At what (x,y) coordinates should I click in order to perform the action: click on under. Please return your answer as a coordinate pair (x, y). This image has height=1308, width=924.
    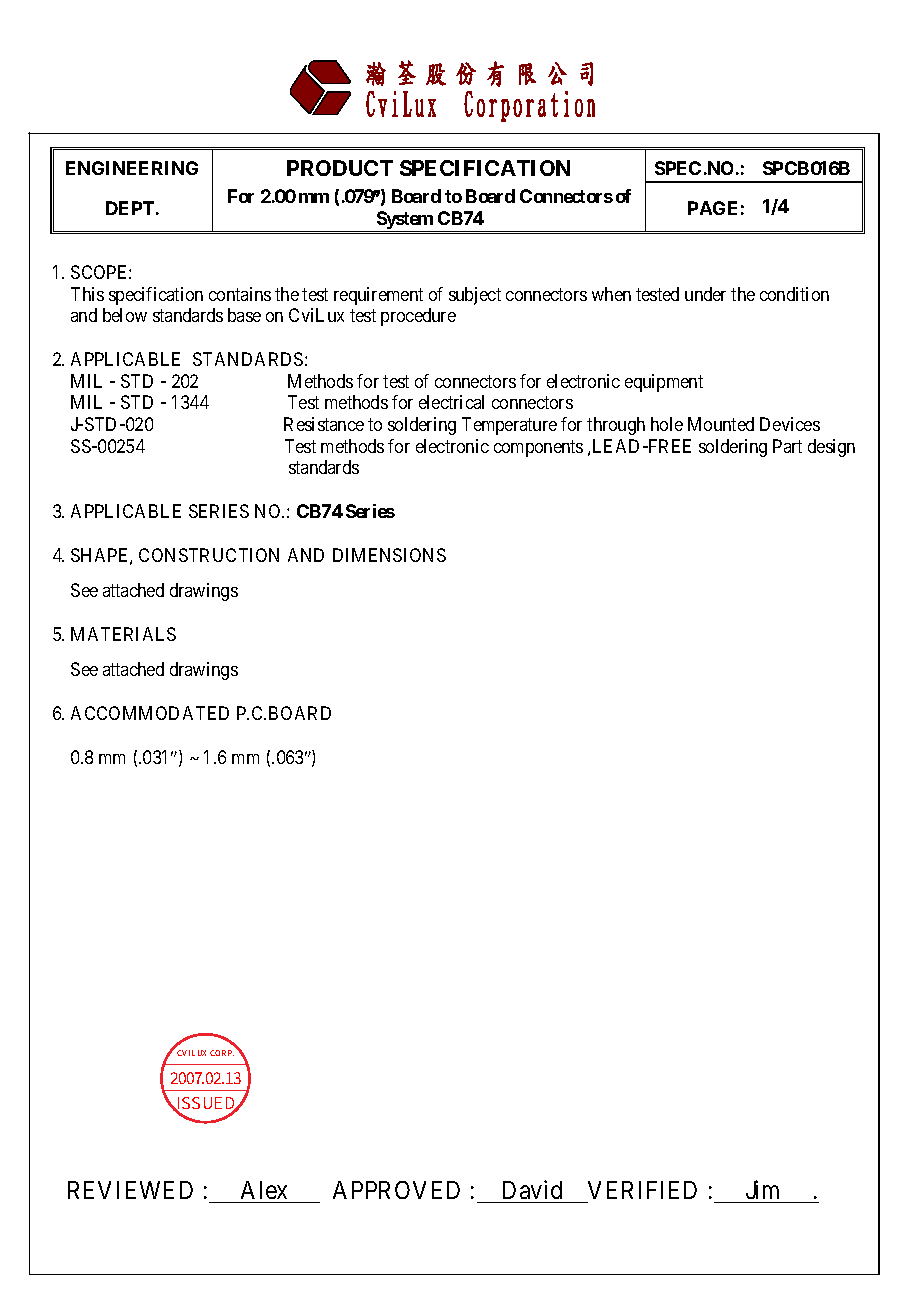
    Looking at the image, I should click on (705, 294).
